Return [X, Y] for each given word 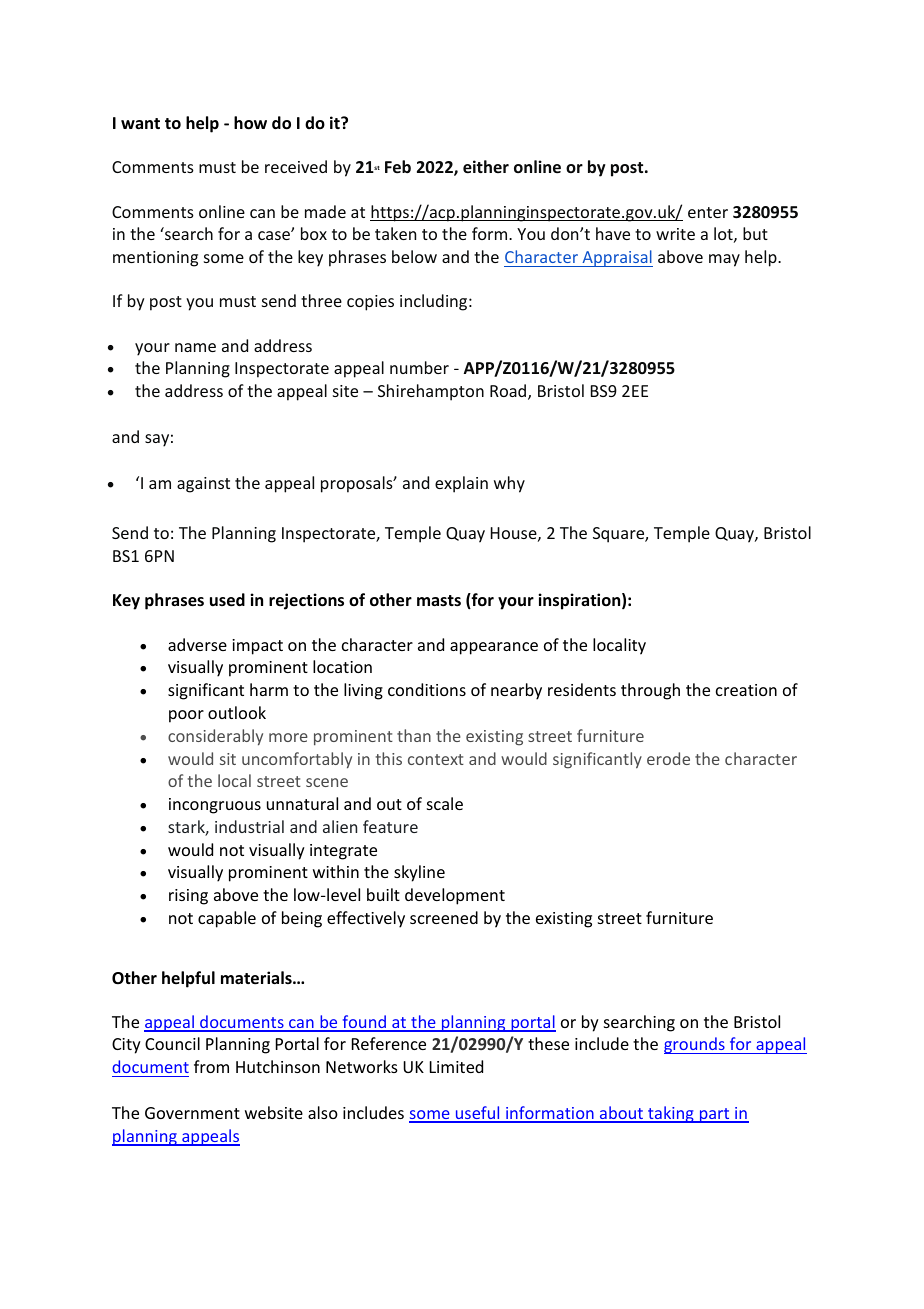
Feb [398, 166]
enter [708, 212]
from [211, 1066]
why [509, 484]
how [250, 123]
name [195, 347]
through [650, 691]
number [419, 367]
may [724, 260]
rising [188, 897]
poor [186, 716]
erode [668, 758]
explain [461, 484]
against [203, 485]
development [455, 896]
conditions [427, 689]
